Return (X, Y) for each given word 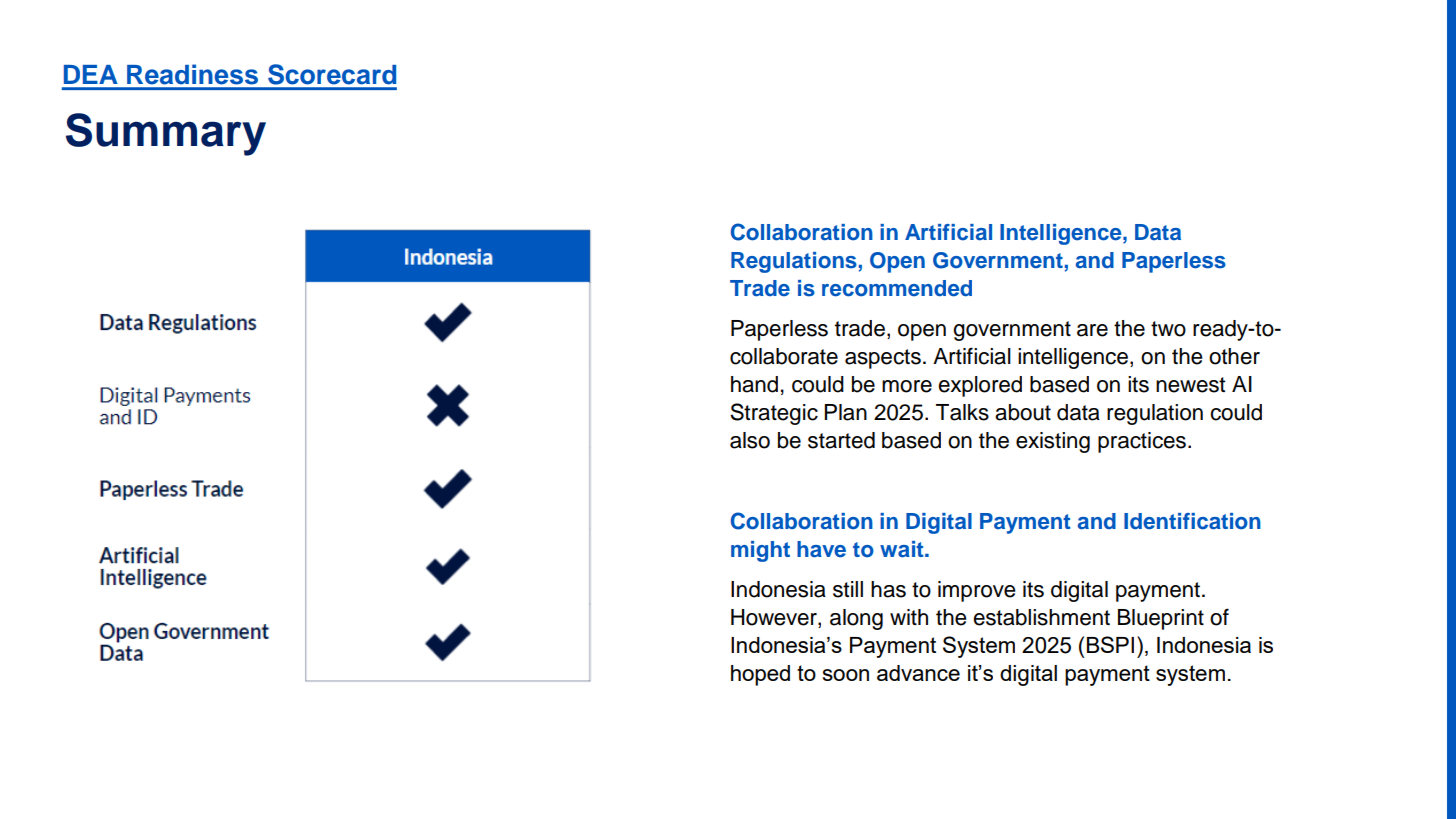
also (750, 440)
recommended (897, 288)
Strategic (774, 414)
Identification (1192, 521)
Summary (166, 134)
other (1234, 356)
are (1092, 330)
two (1168, 329)
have (821, 549)
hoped (760, 675)
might (760, 551)
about (1023, 412)
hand (754, 384)
